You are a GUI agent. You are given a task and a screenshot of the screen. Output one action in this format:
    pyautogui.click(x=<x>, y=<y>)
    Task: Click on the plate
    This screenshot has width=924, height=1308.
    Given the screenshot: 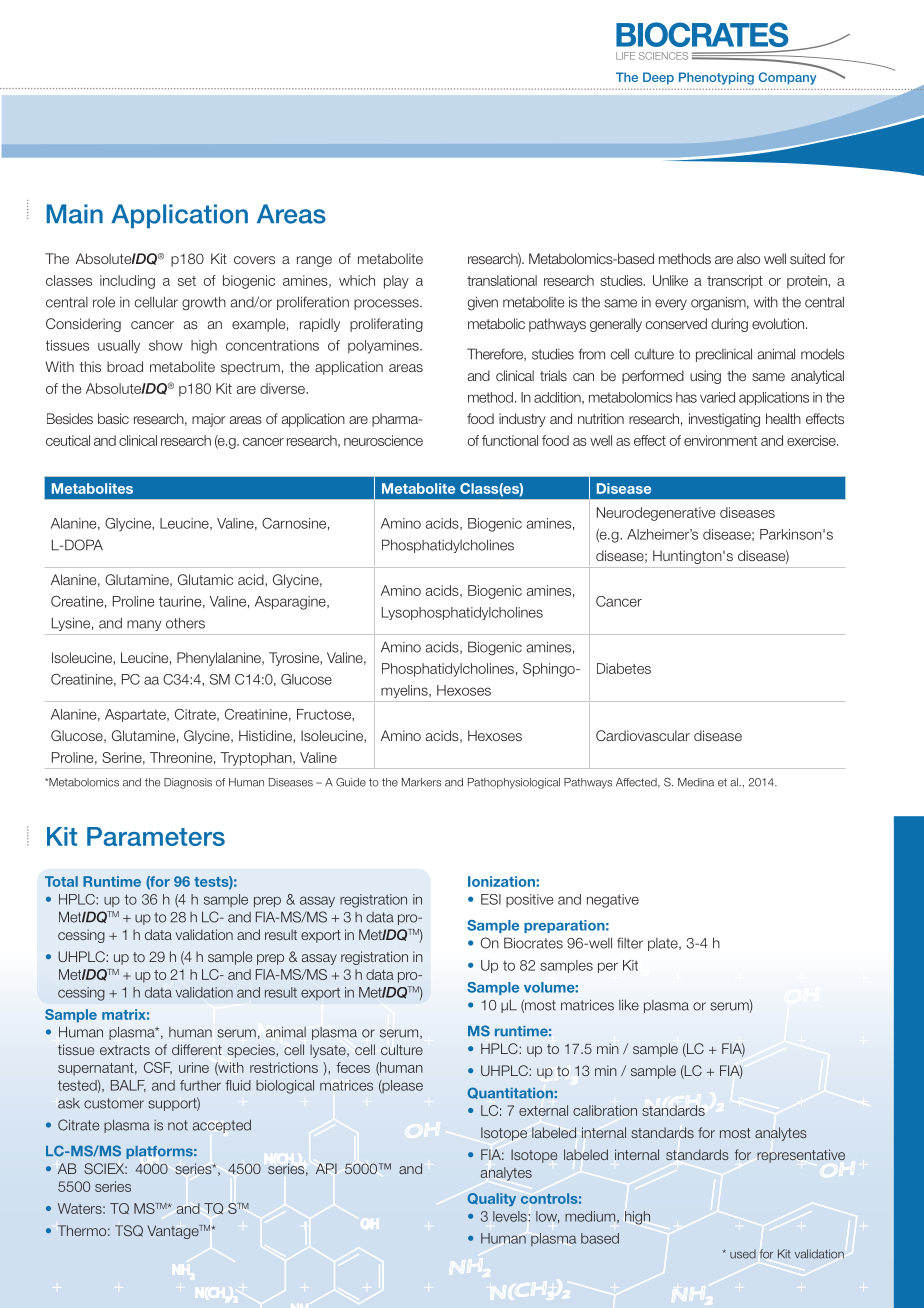 What is the action you would take?
    pyautogui.click(x=664, y=944)
